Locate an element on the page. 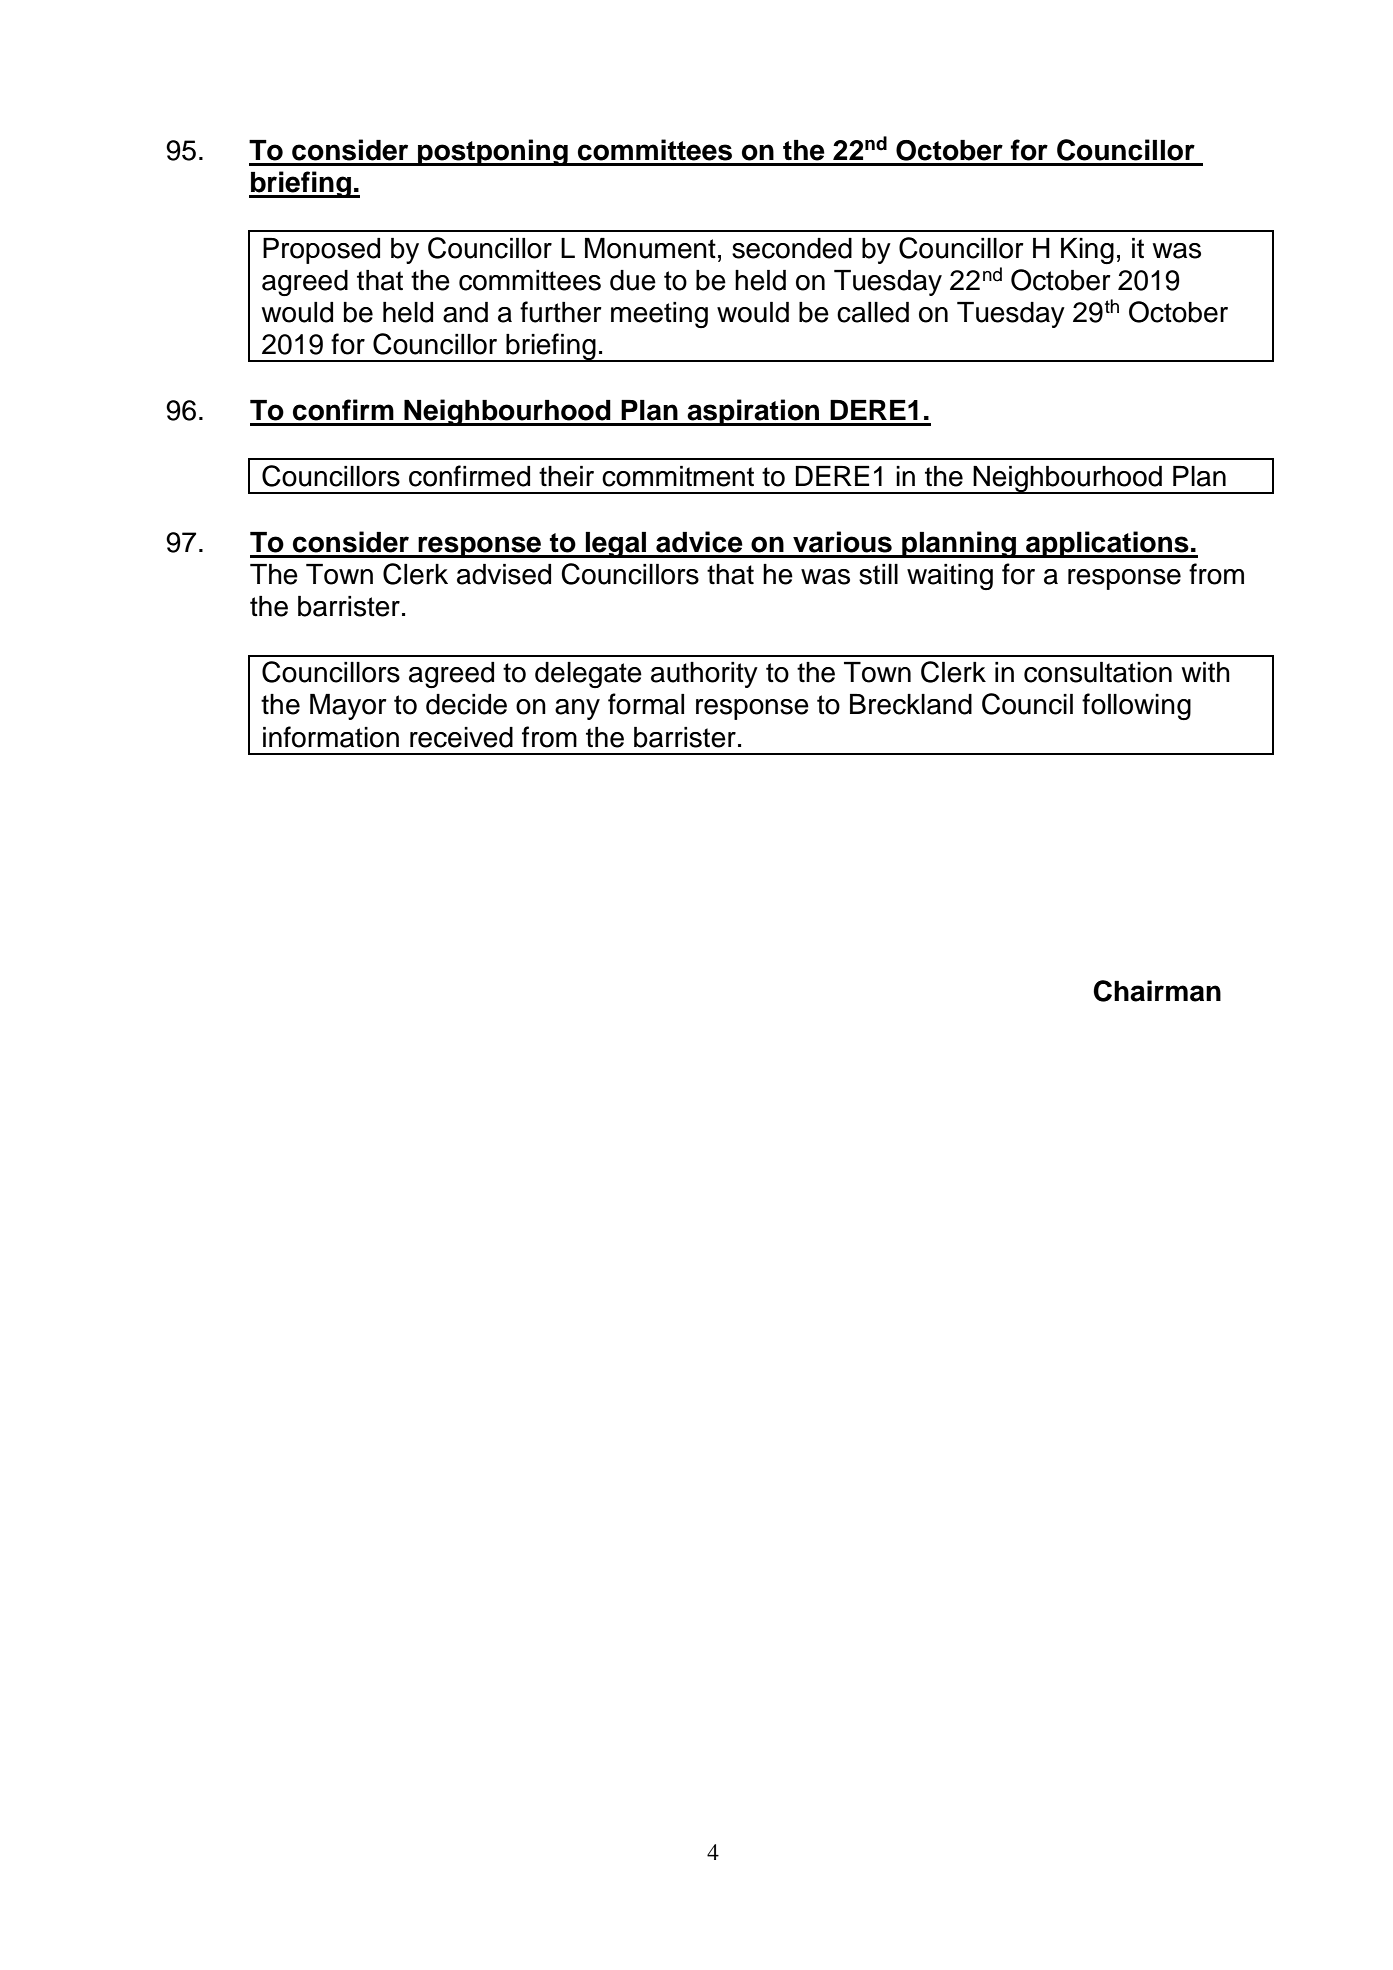 The width and height of the page is (1393, 1970). following is located at coordinates (1136, 706).
